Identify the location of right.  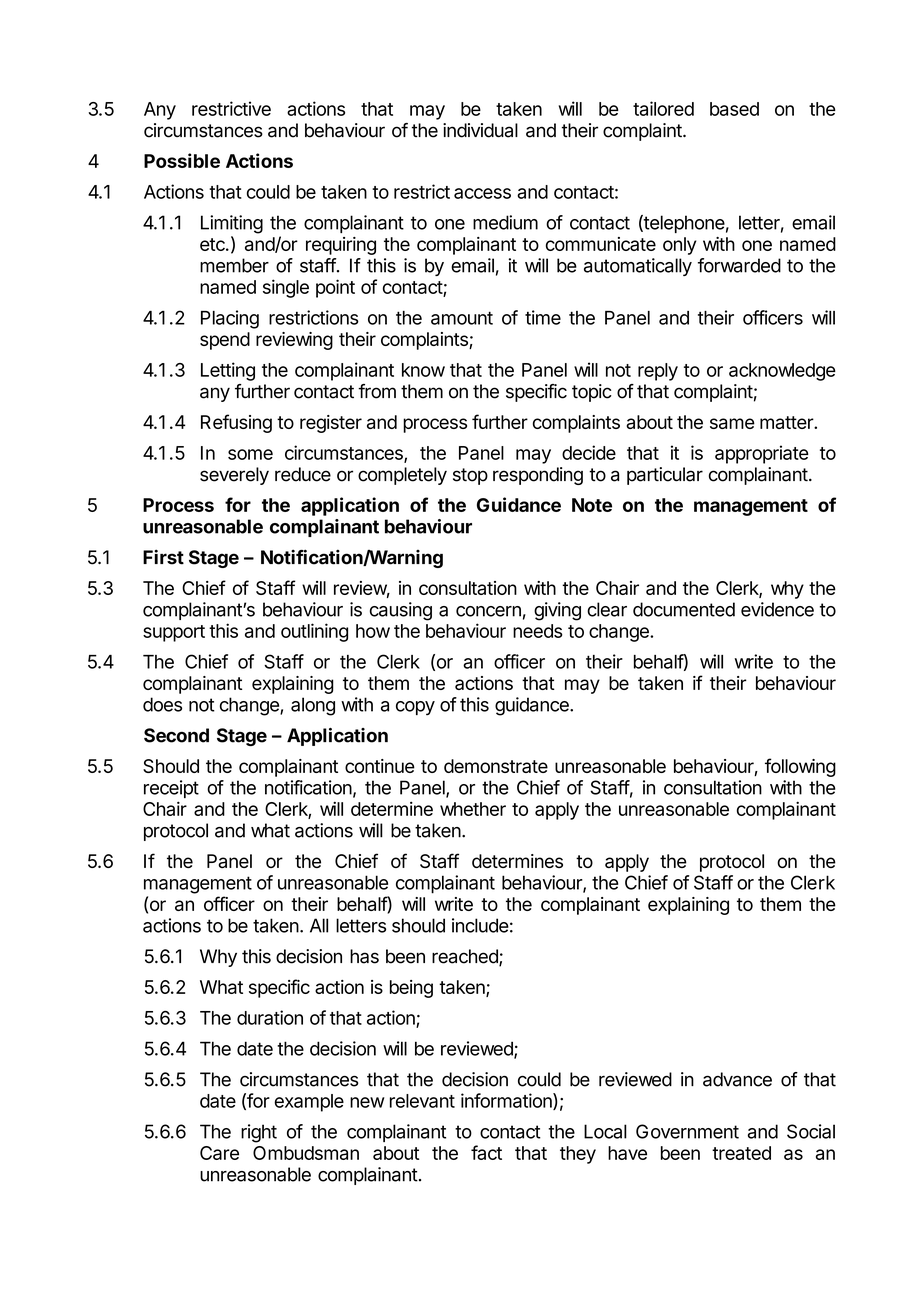
(259, 1133).
